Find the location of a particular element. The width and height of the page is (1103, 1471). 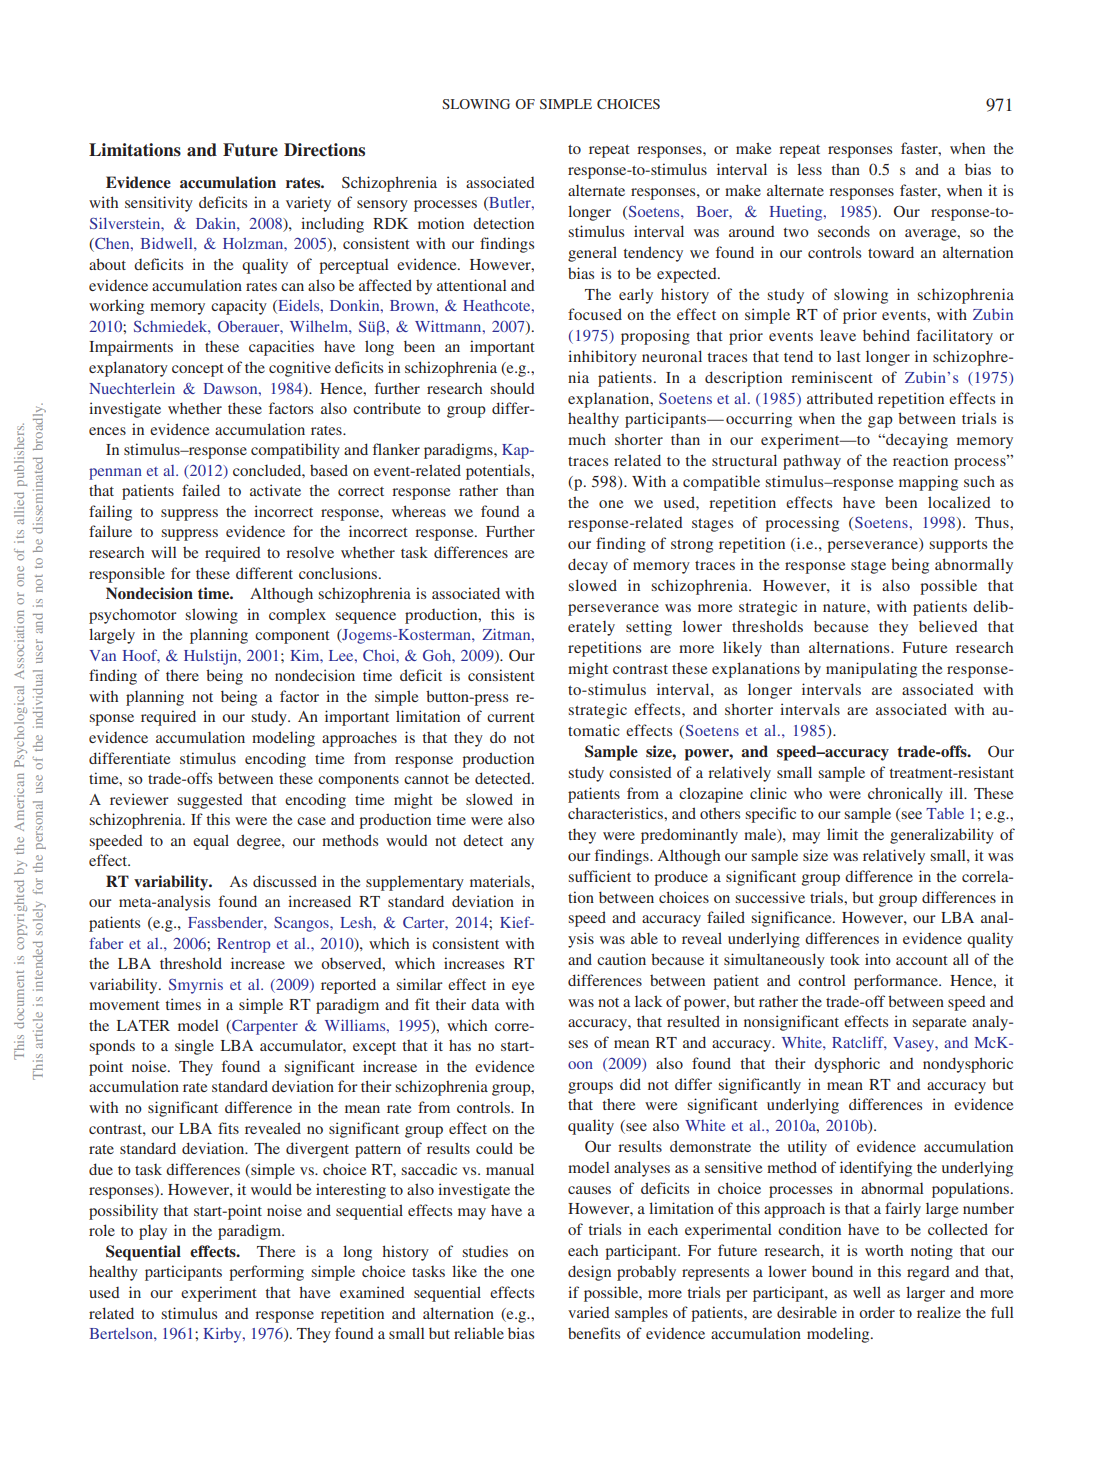

supports is located at coordinates (958, 546).
